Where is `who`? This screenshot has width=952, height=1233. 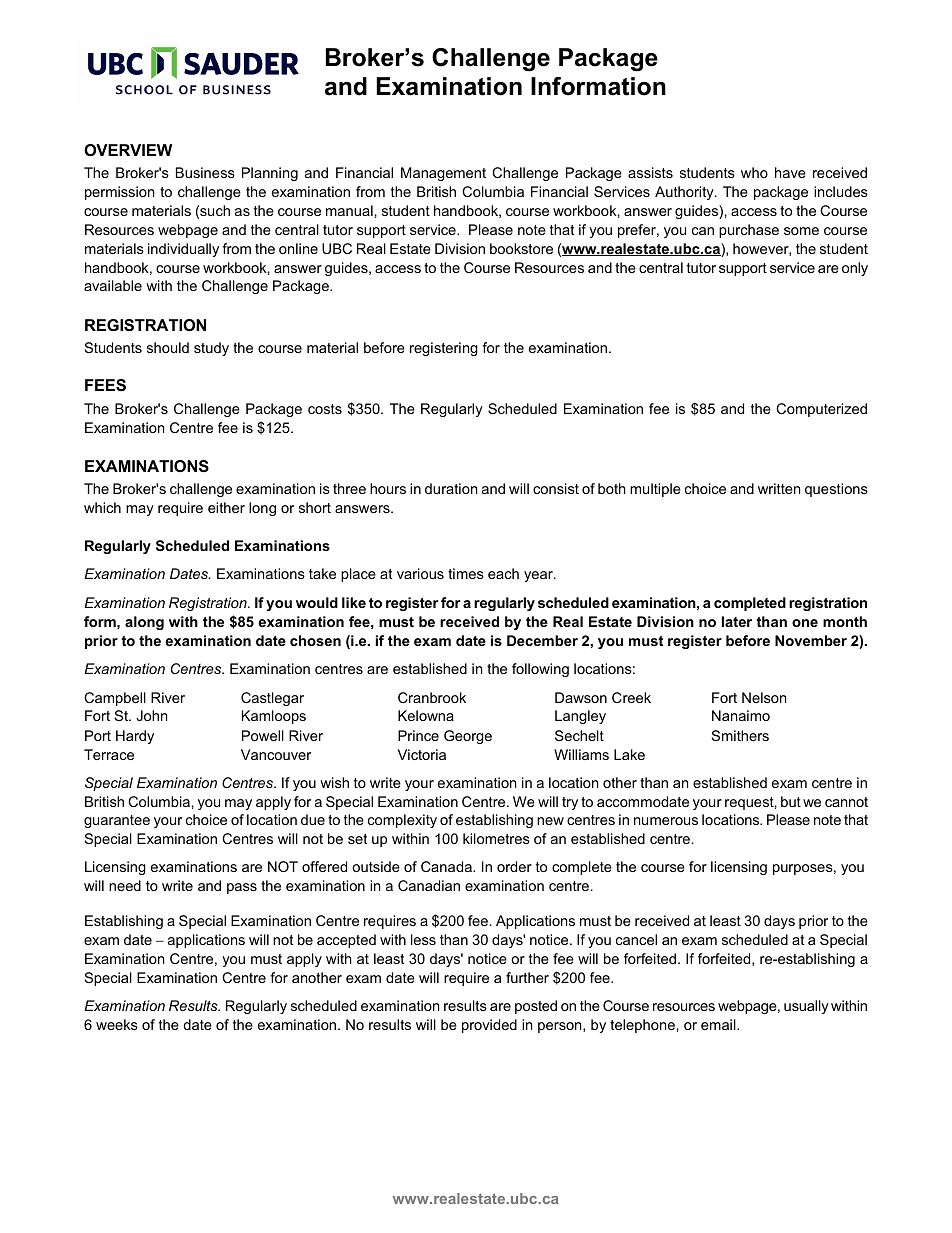
who is located at coordinates (754, 172).
